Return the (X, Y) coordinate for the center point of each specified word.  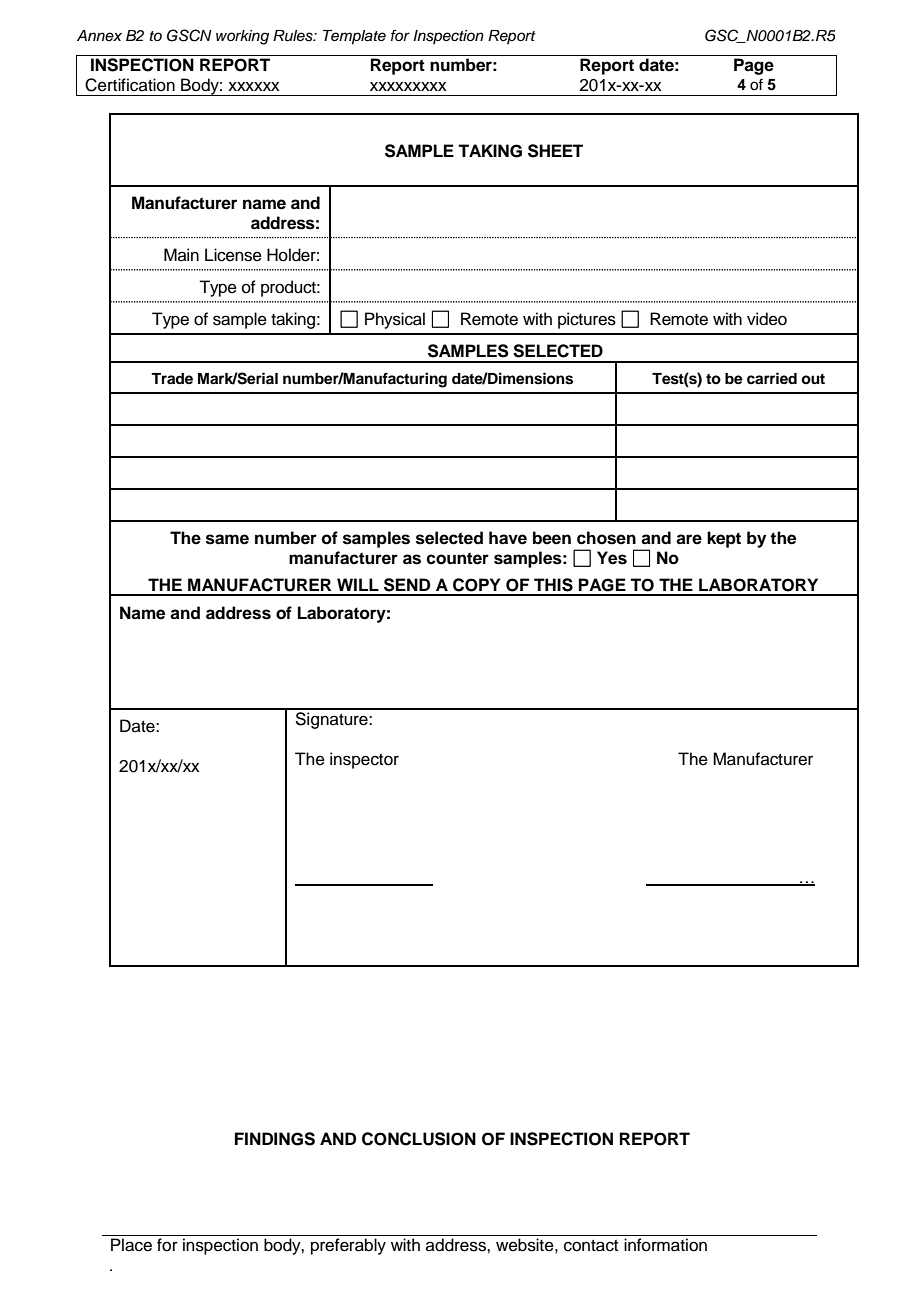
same (227, 539)
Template (354, 37)
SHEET (555, 151)
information (665, 1245)
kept (724, 539)
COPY (476, 585)
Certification (130, 85)
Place (131, 1245)
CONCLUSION (419, 1139)
